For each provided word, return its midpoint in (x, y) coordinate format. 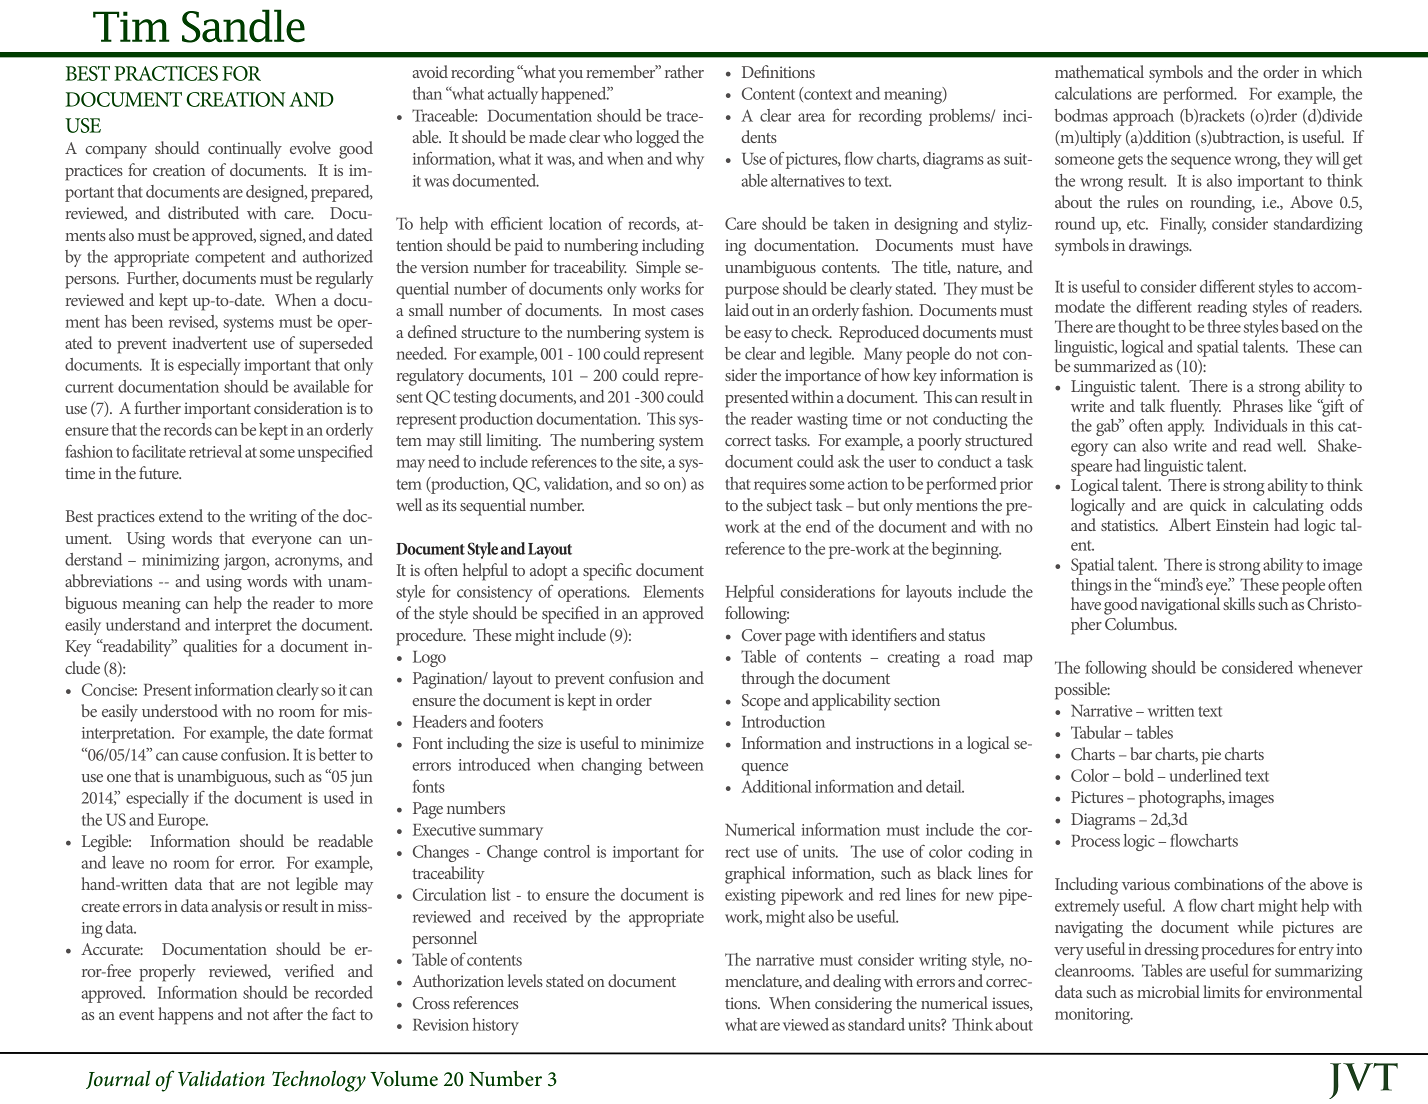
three (1224, 326)
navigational (1180, 606)
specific (607, 572)
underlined (1206, 775)
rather (684, 71)
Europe (183, 822)
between (676, 764)
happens (185, 1016)
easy (758, 336)
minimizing (180, 562)
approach (1143, 117)
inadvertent (209, 342)
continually (245, 150)
